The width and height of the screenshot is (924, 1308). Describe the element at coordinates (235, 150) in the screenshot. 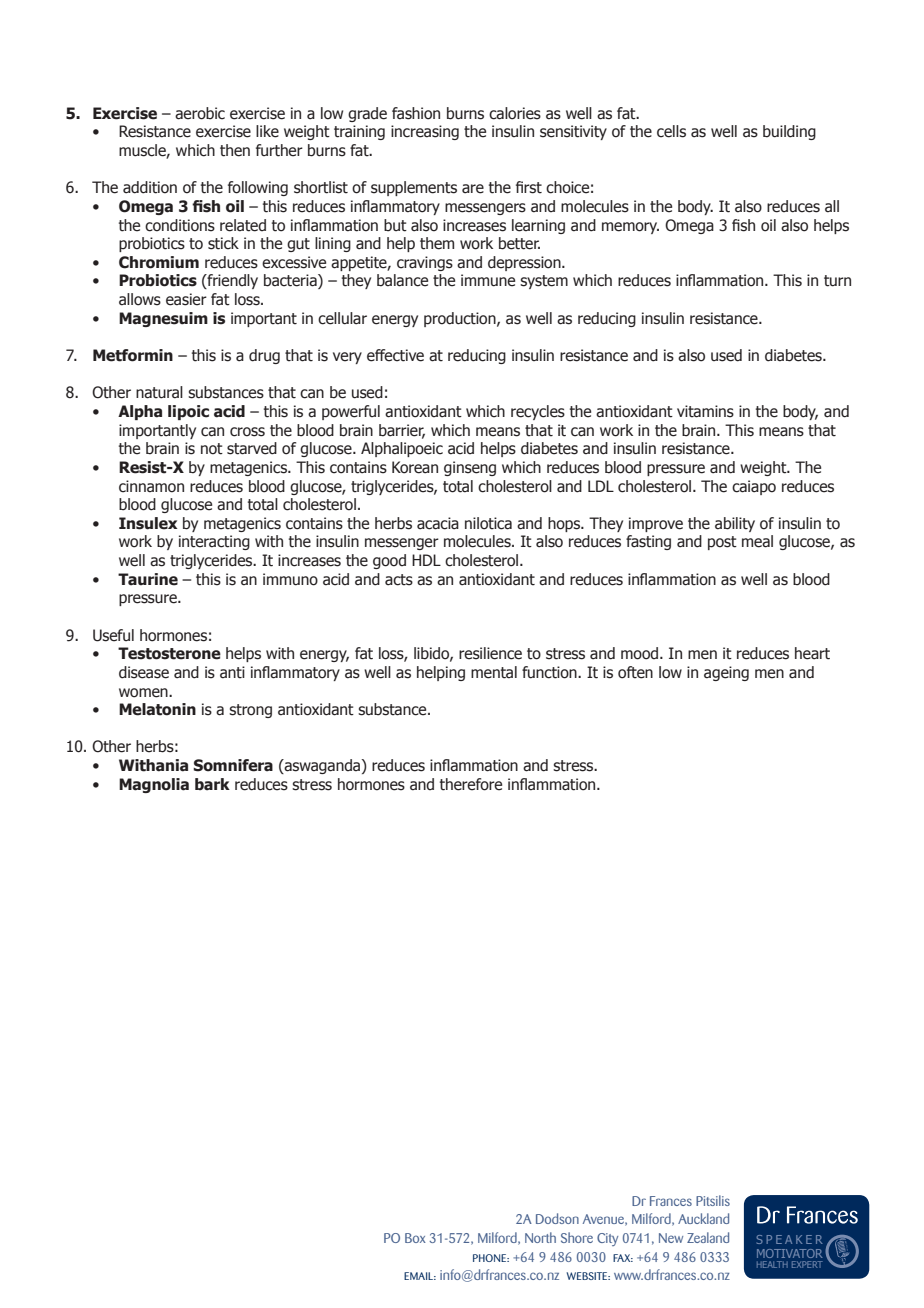

I see `then` at that location.
